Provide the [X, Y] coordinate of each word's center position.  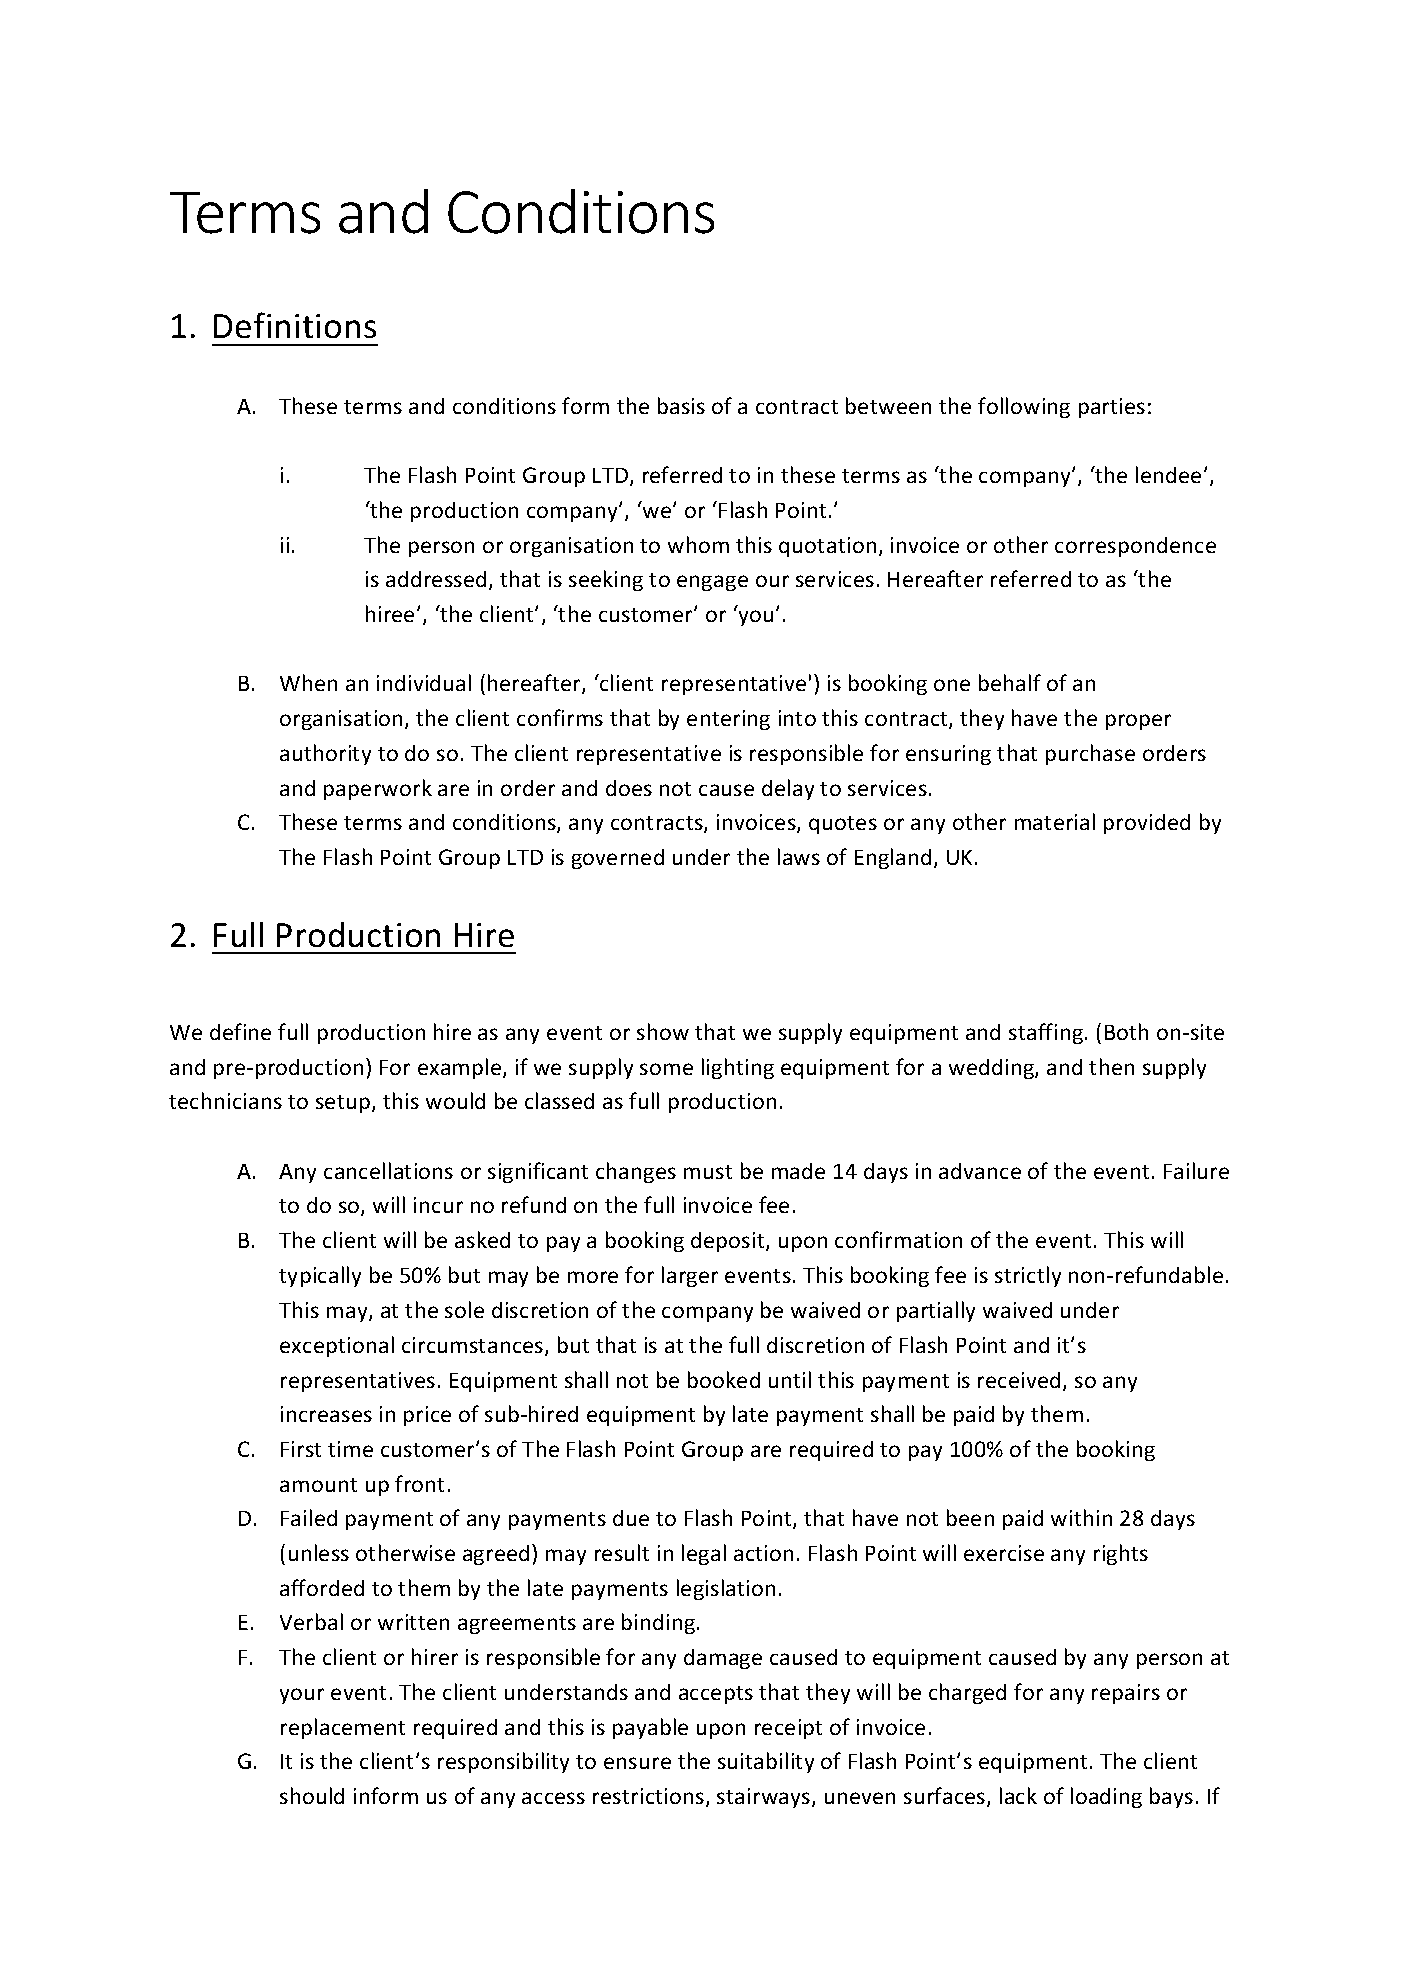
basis [681, 405]
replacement [343, 1728]
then [1111, 1066]
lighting [738, 1068]
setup [344, 1104]
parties [1112, 408]
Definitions [295, 325]
